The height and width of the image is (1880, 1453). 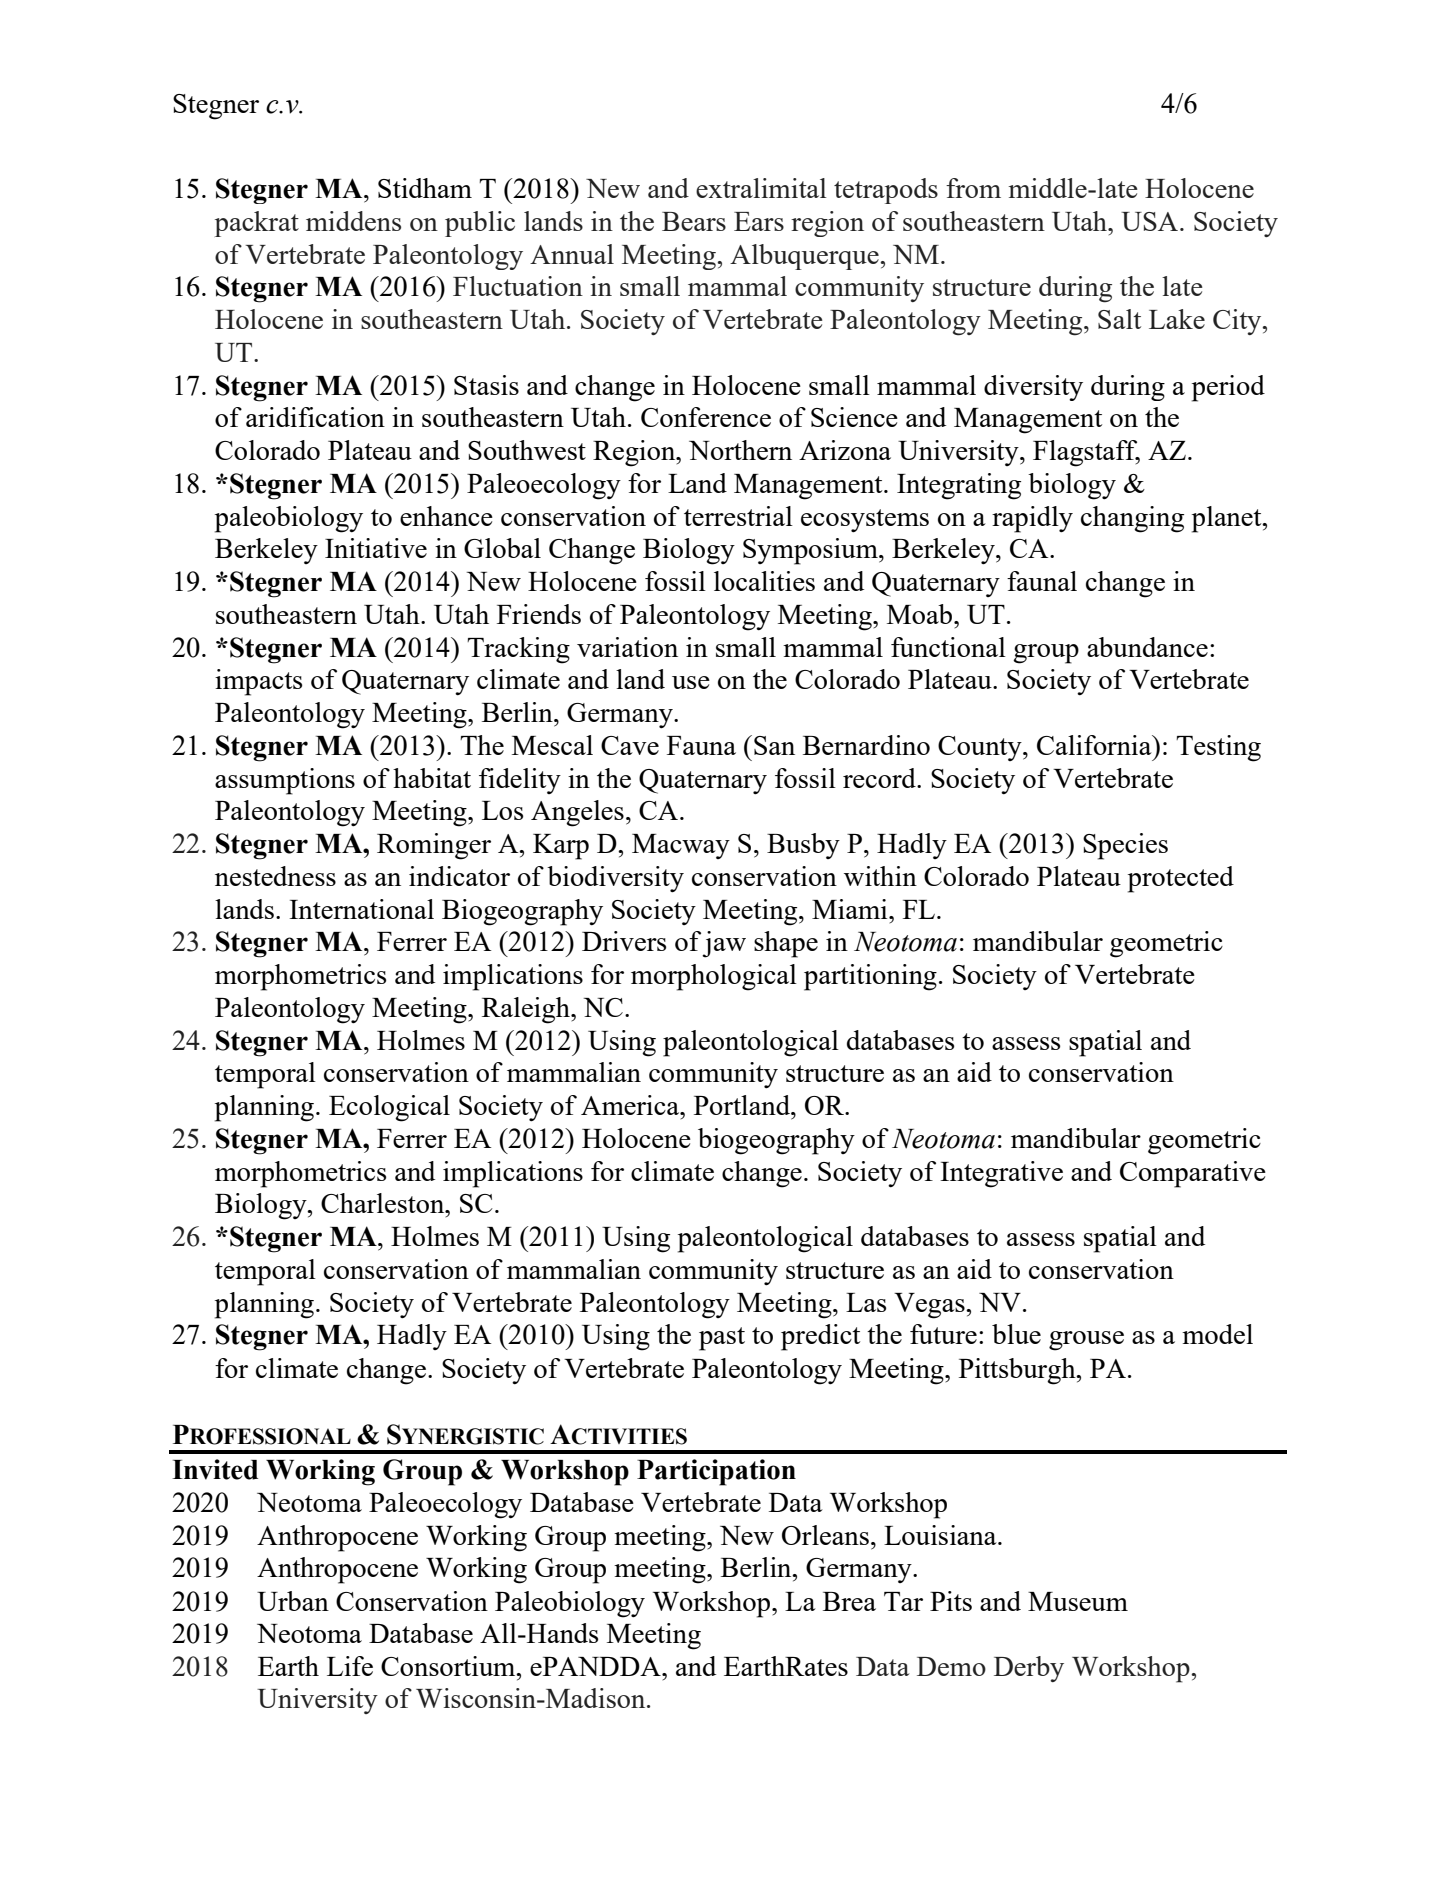 I want to click on Albuquerque, so click(x=805, y=257).
